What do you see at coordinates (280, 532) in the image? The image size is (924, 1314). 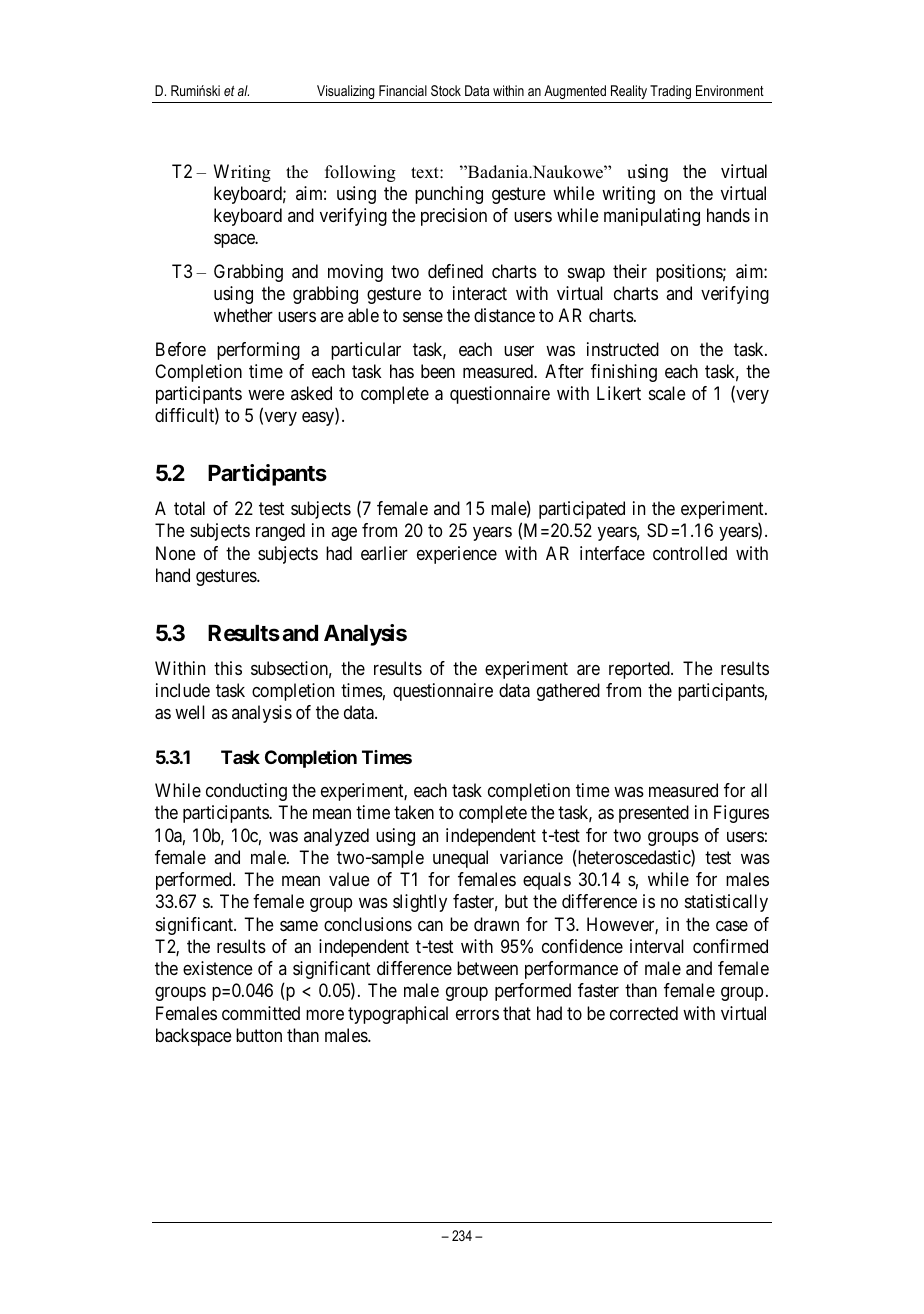 I see `ranged` at bounding box center [280, 532].
